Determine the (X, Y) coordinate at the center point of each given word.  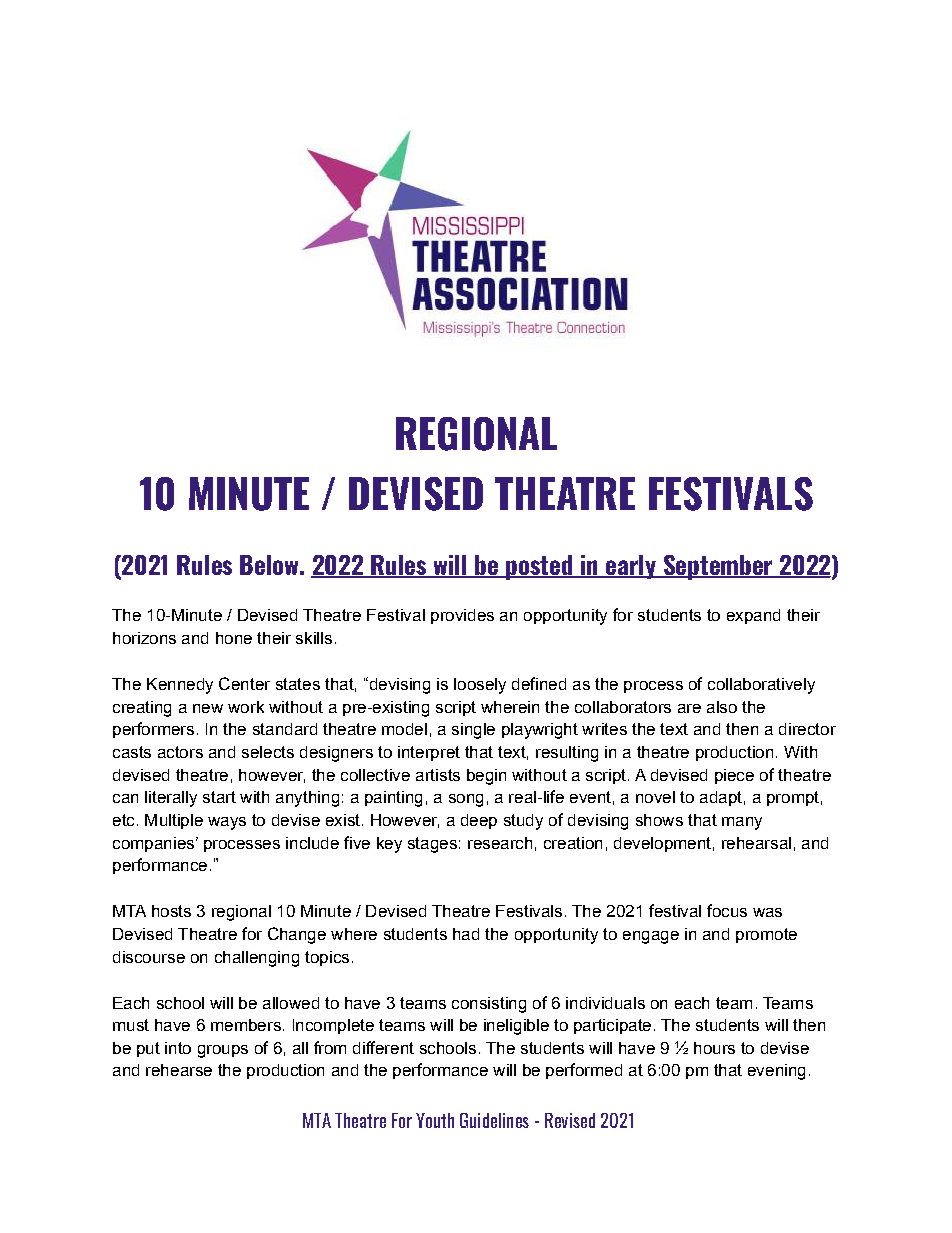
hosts (171, 911)
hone (234, 638)
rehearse (179, 1070)
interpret (429, 753)
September (718, 567)
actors (180, 752)
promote (766, 935)
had (466, 934)
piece (734, 776)
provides (462, 616)
